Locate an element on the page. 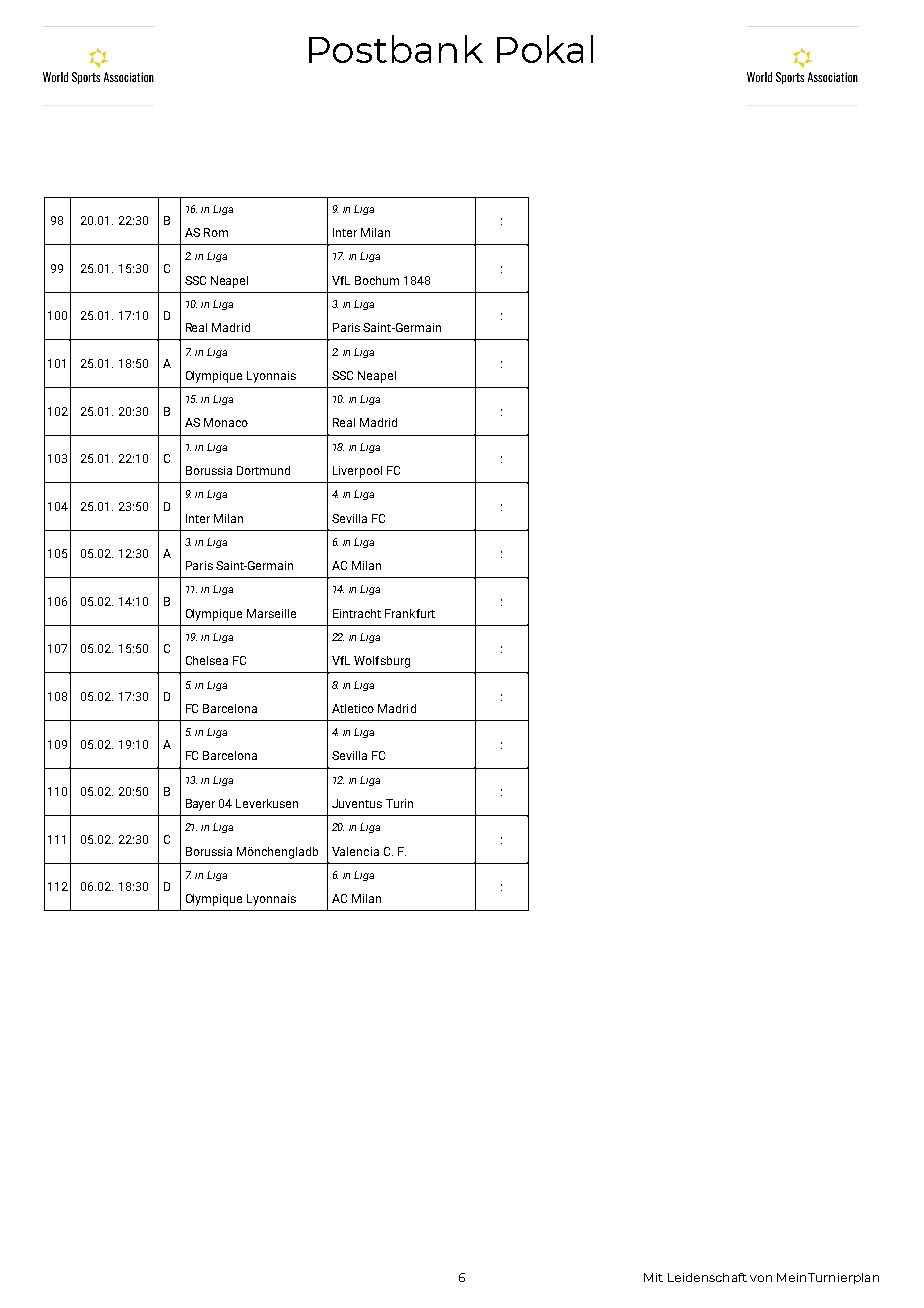 This image has height=1308, width=924. Bayer is located at coordinates (200, 805).
